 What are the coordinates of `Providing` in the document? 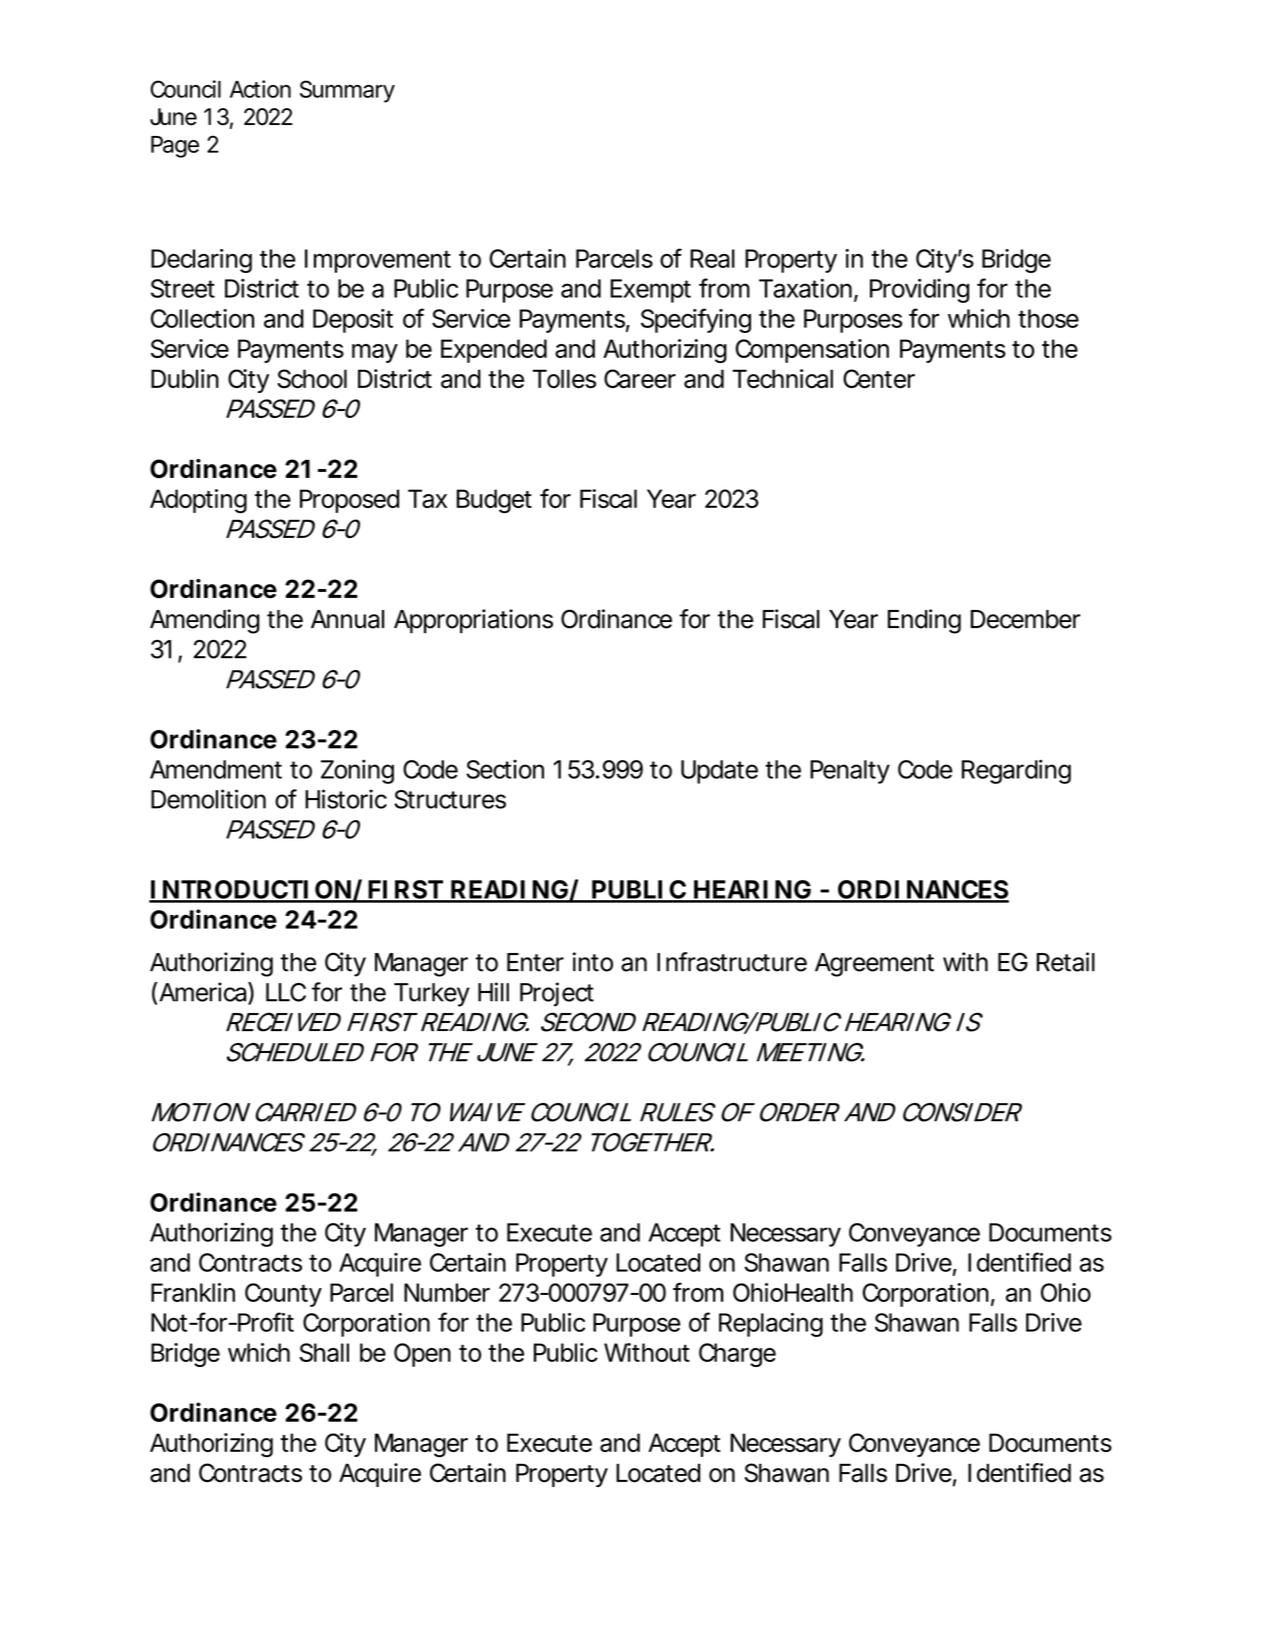 It's located at (919, 291).
